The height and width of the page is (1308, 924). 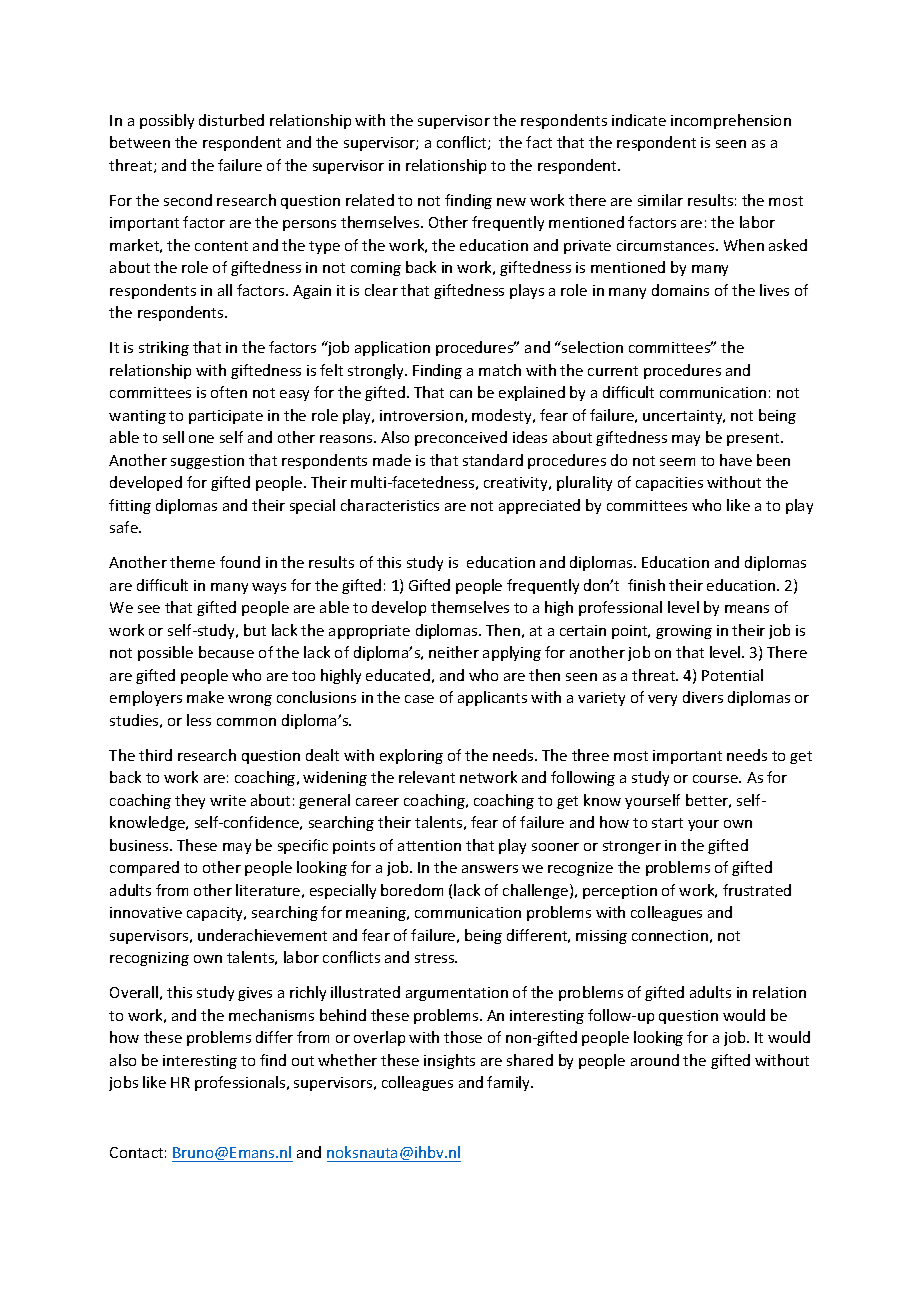 I want to click on less, so click(x=199, y=720).
